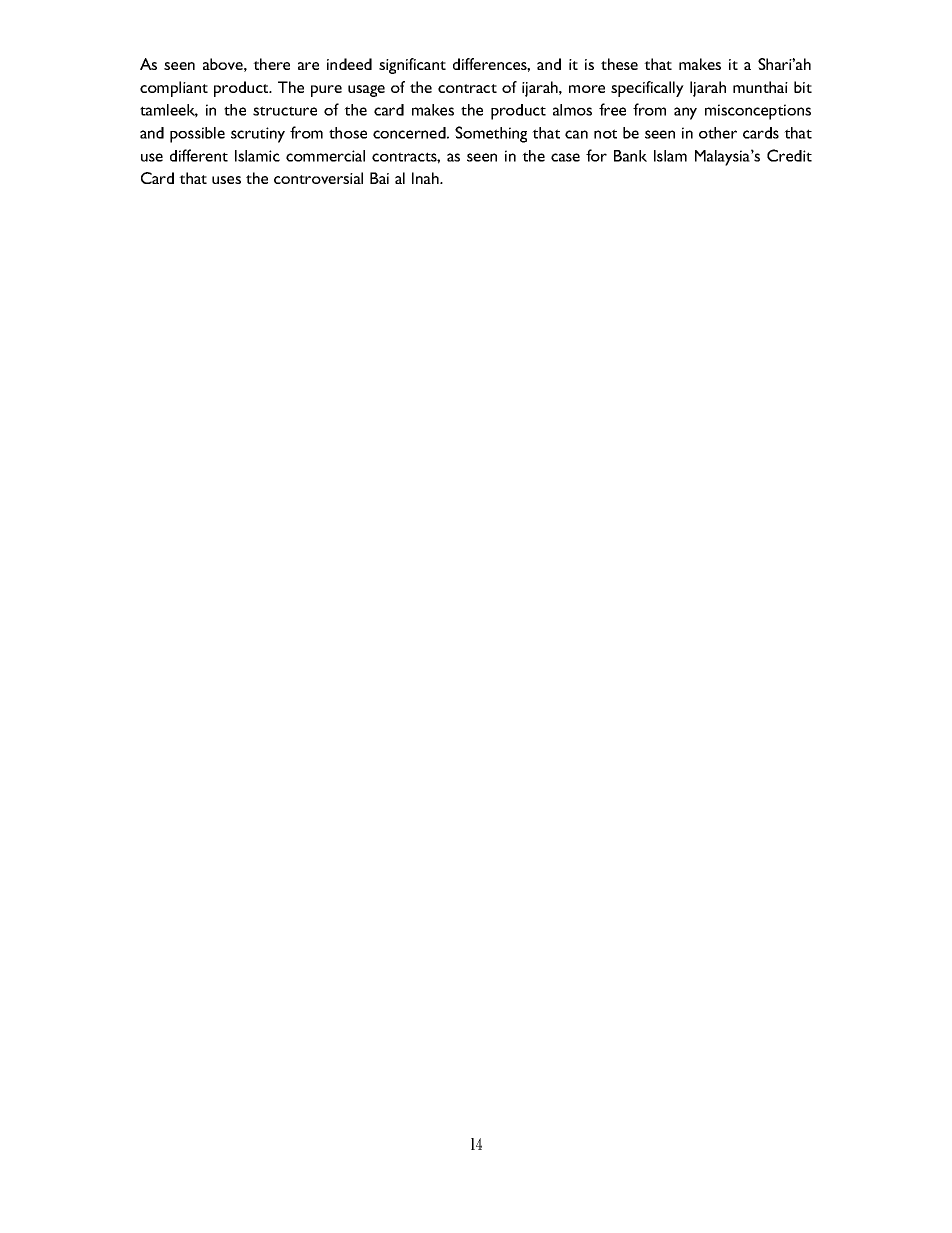 This document has width=952, height=1233. I want to click on other, so click(718, 133).
